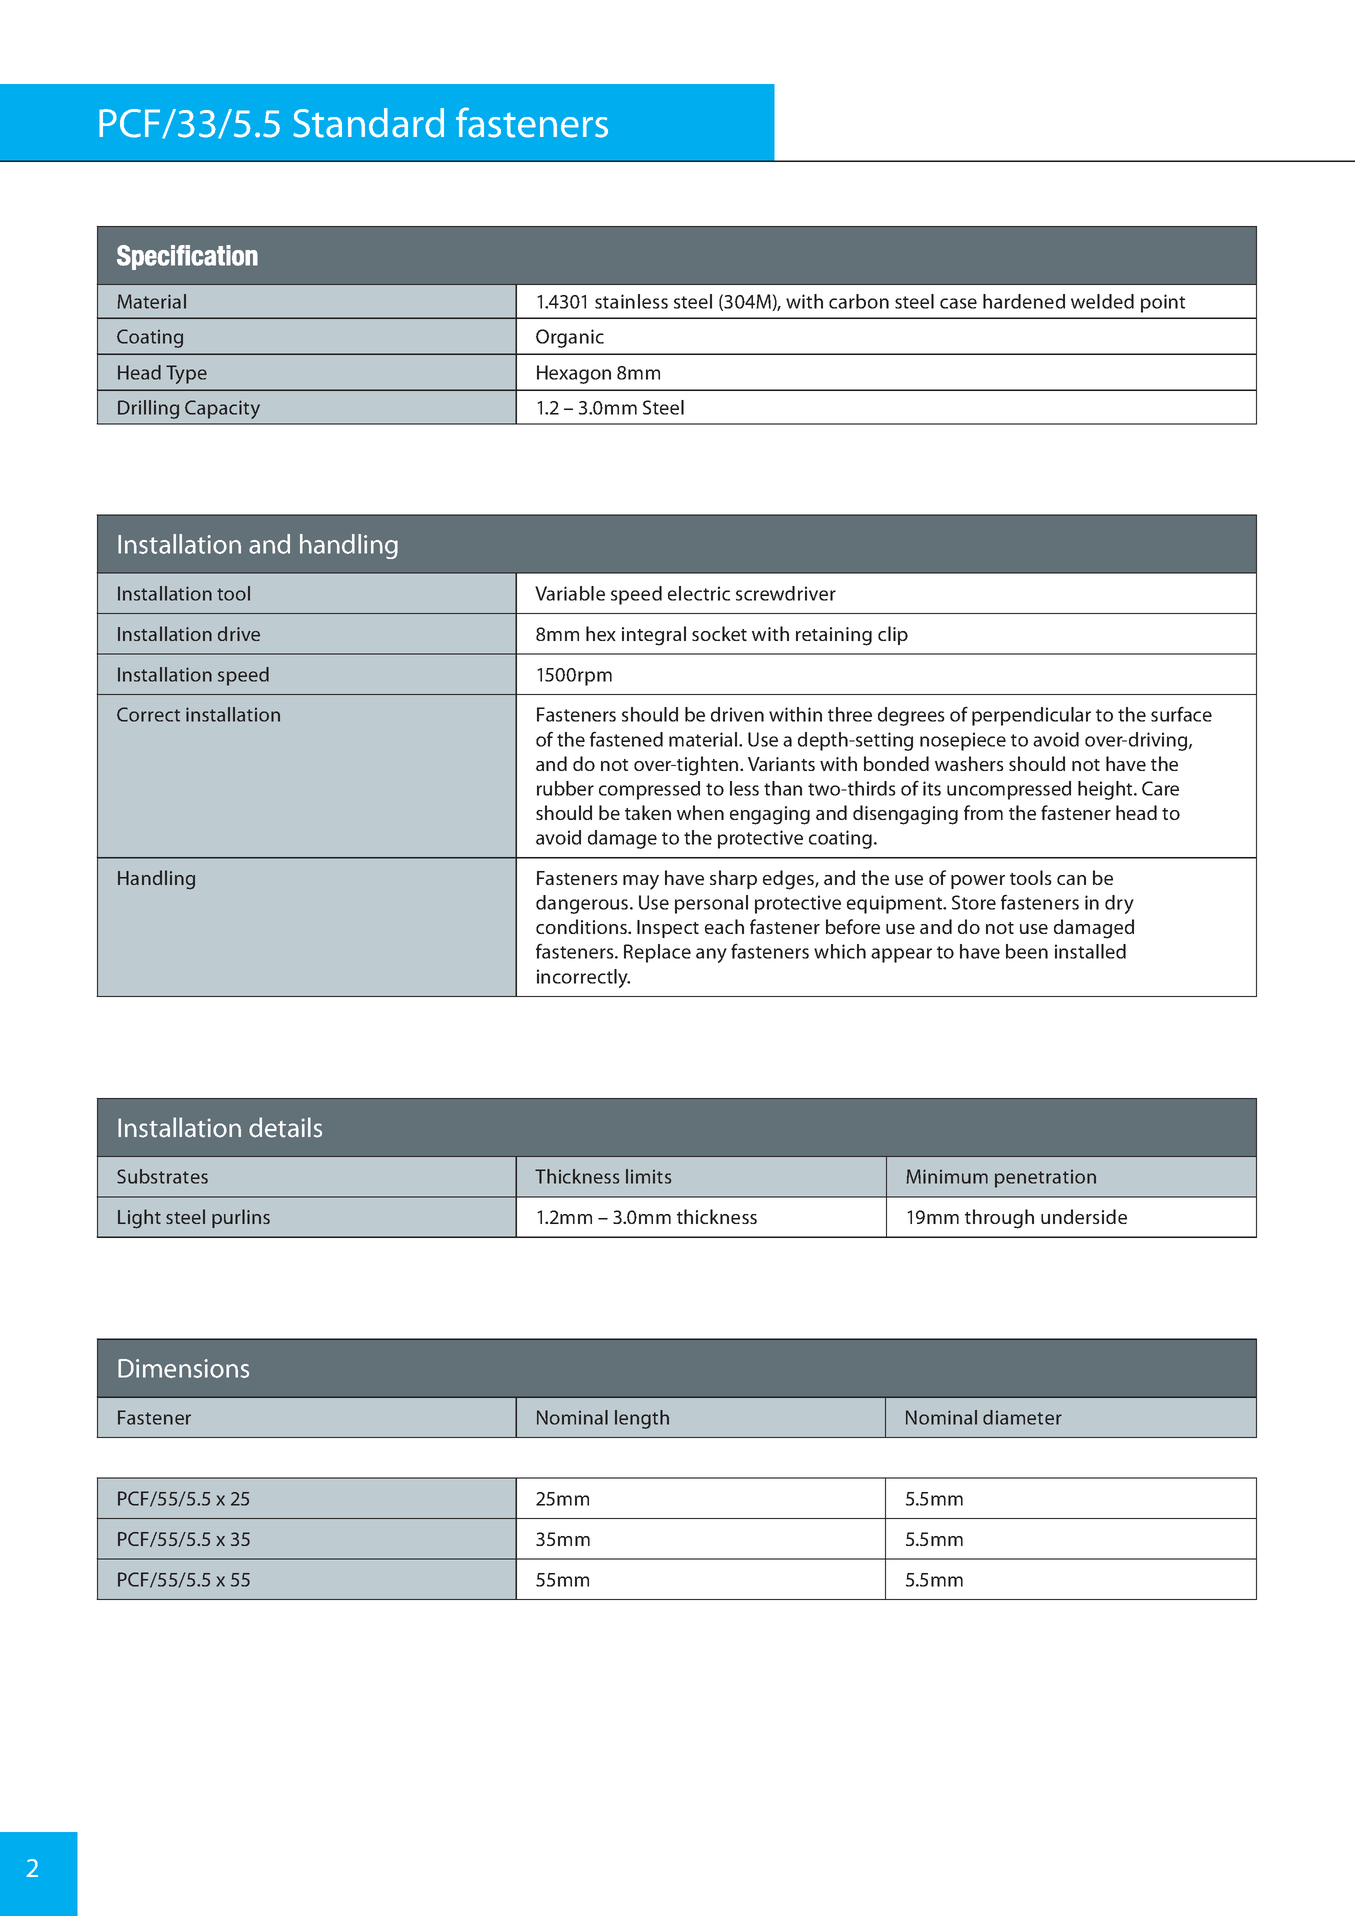  Describe the element at coordinates (699, 593) in the screenshot. I see `electric` at that location.
